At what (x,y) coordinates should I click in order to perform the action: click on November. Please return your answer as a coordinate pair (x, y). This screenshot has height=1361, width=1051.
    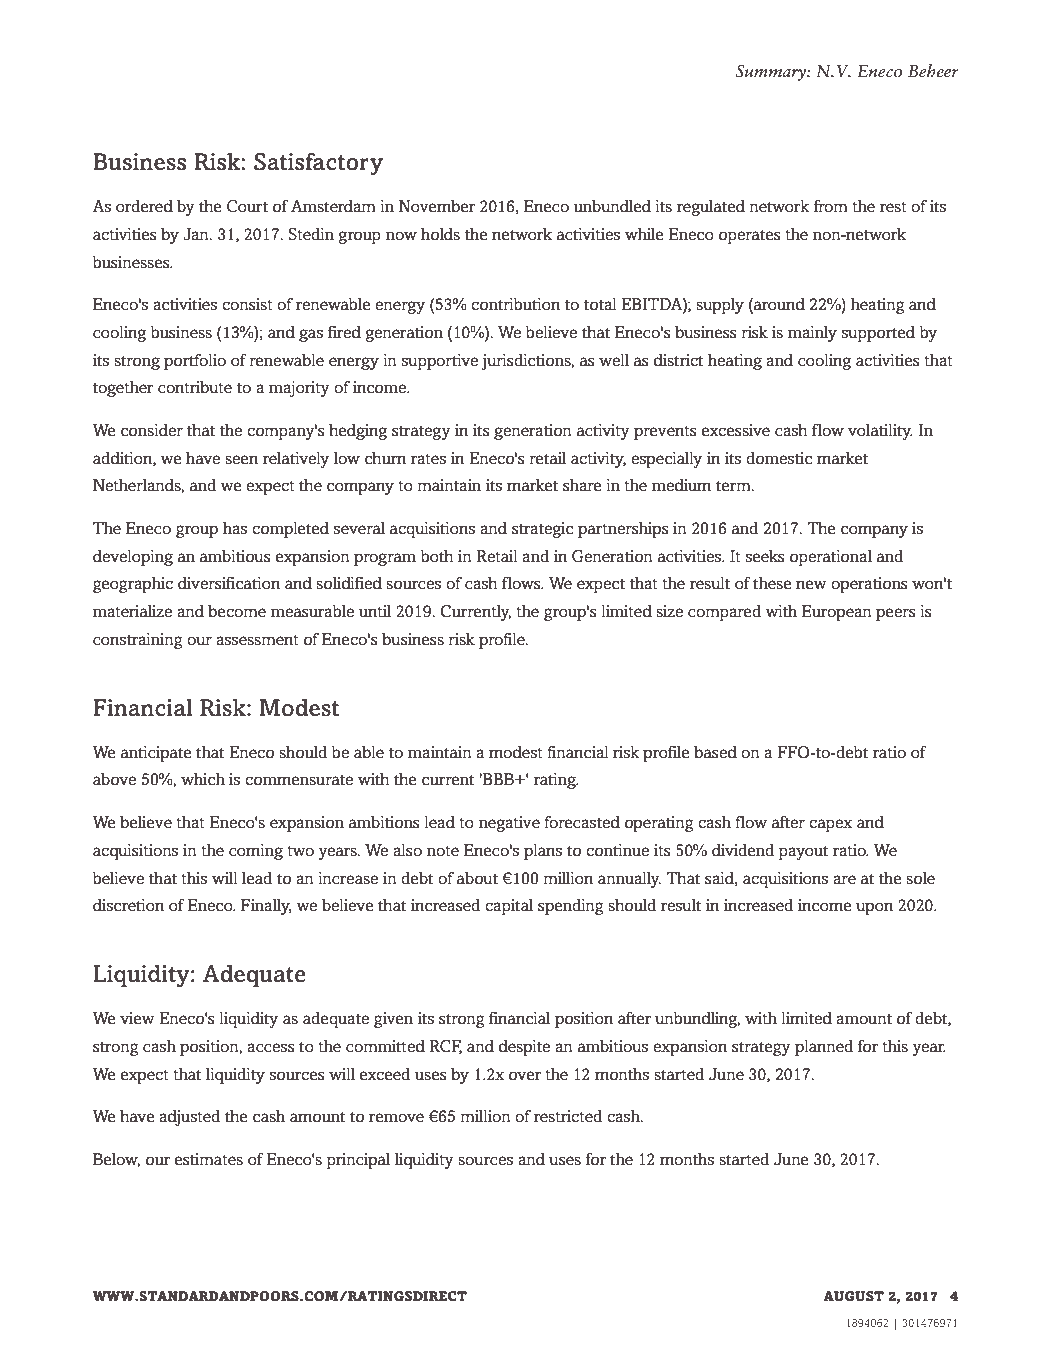
    Looking at the image, I should click on (437, 206).
